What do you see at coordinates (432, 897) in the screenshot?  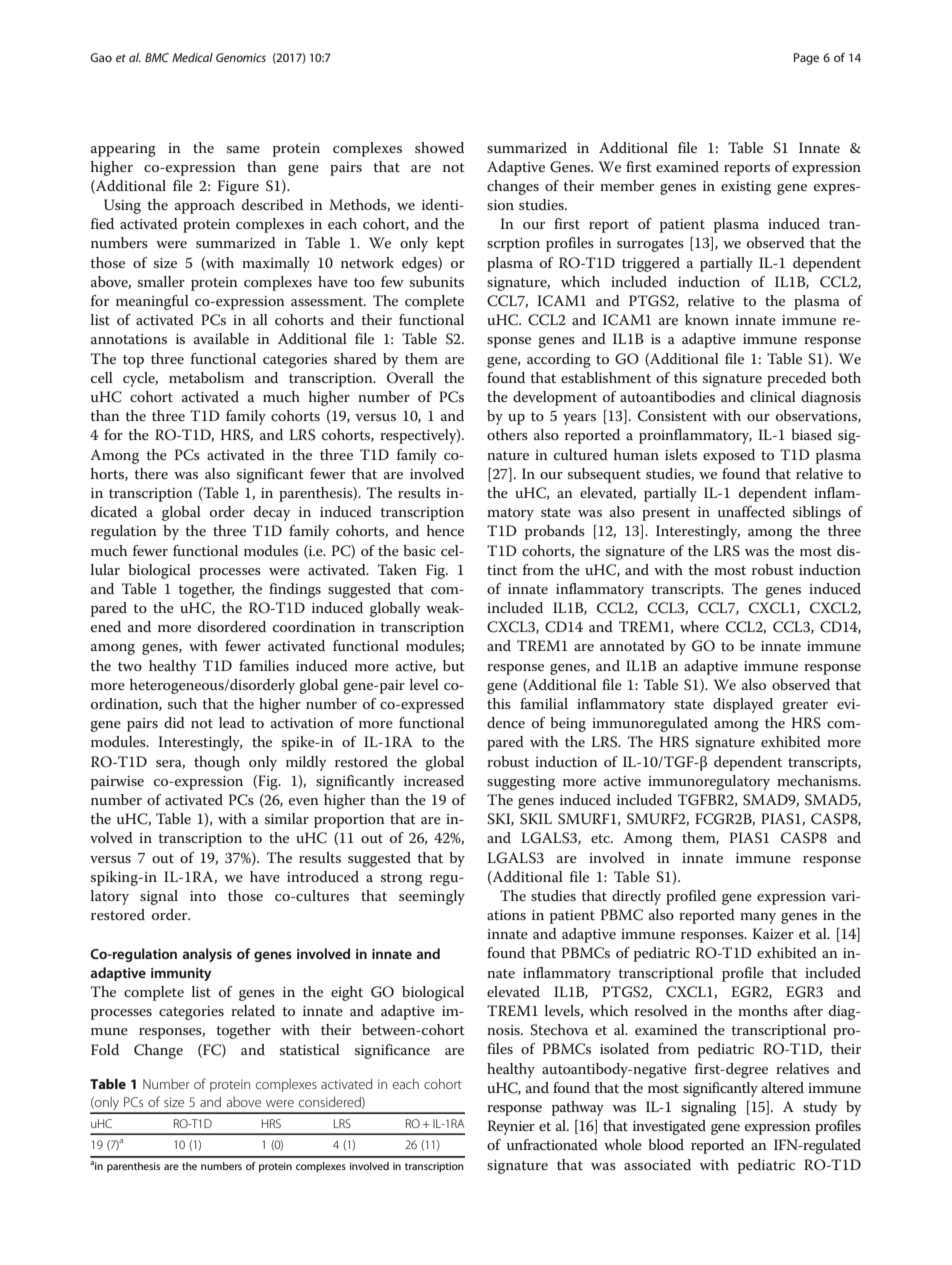 I see `seemingly` at bounding box center [432, 897].
